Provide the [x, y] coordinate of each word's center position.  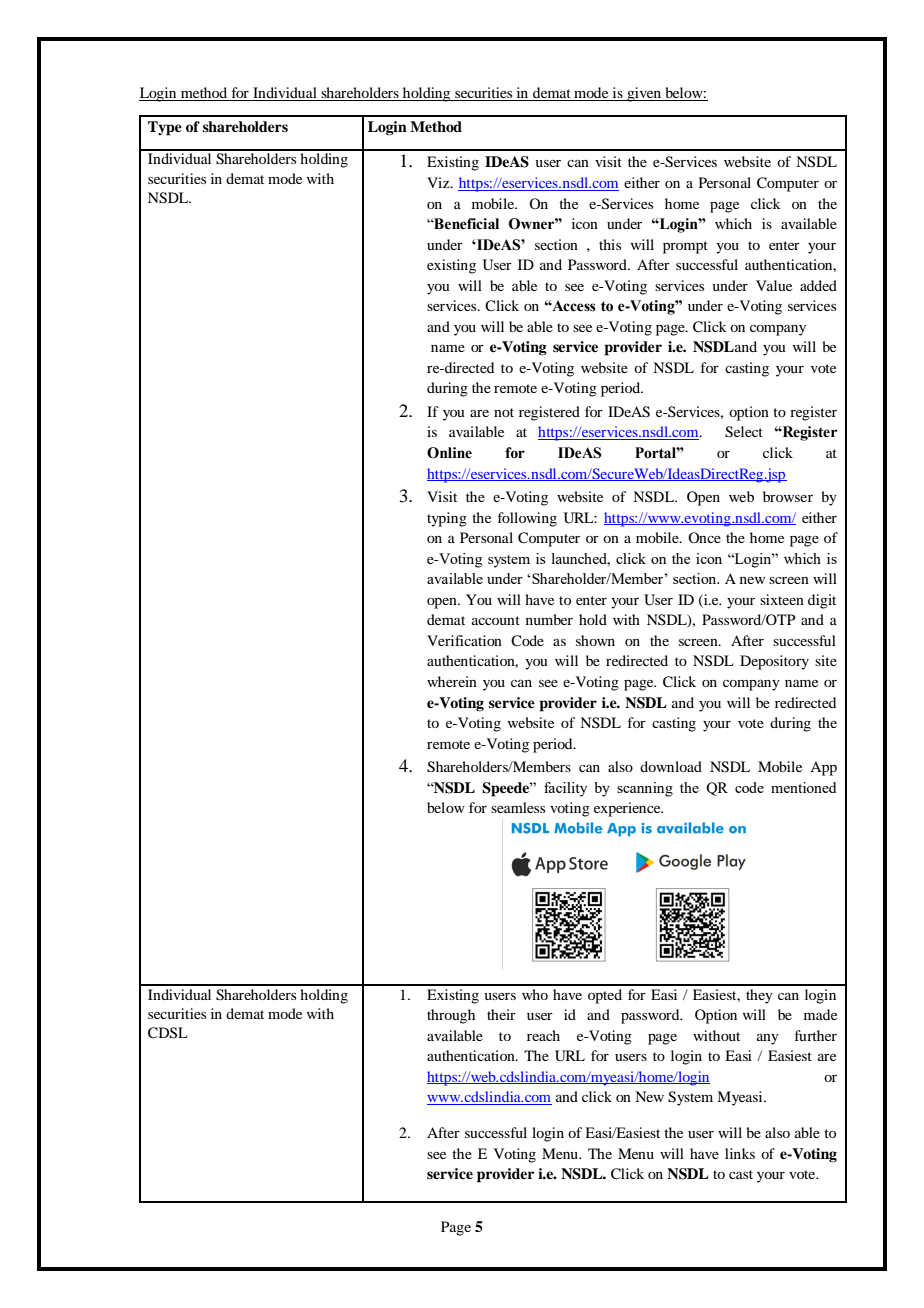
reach [543, 1035]
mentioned [803, 787]
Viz [439, 182]
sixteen [782, 599]
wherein [452, 681]
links [740, 1153]
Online [449, 453]
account [496, 620]
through [451, 1016]
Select [744, 432]
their [501, 1014]
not [504, 412]
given [644, 94]
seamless [518, 807]
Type [165, 128]
